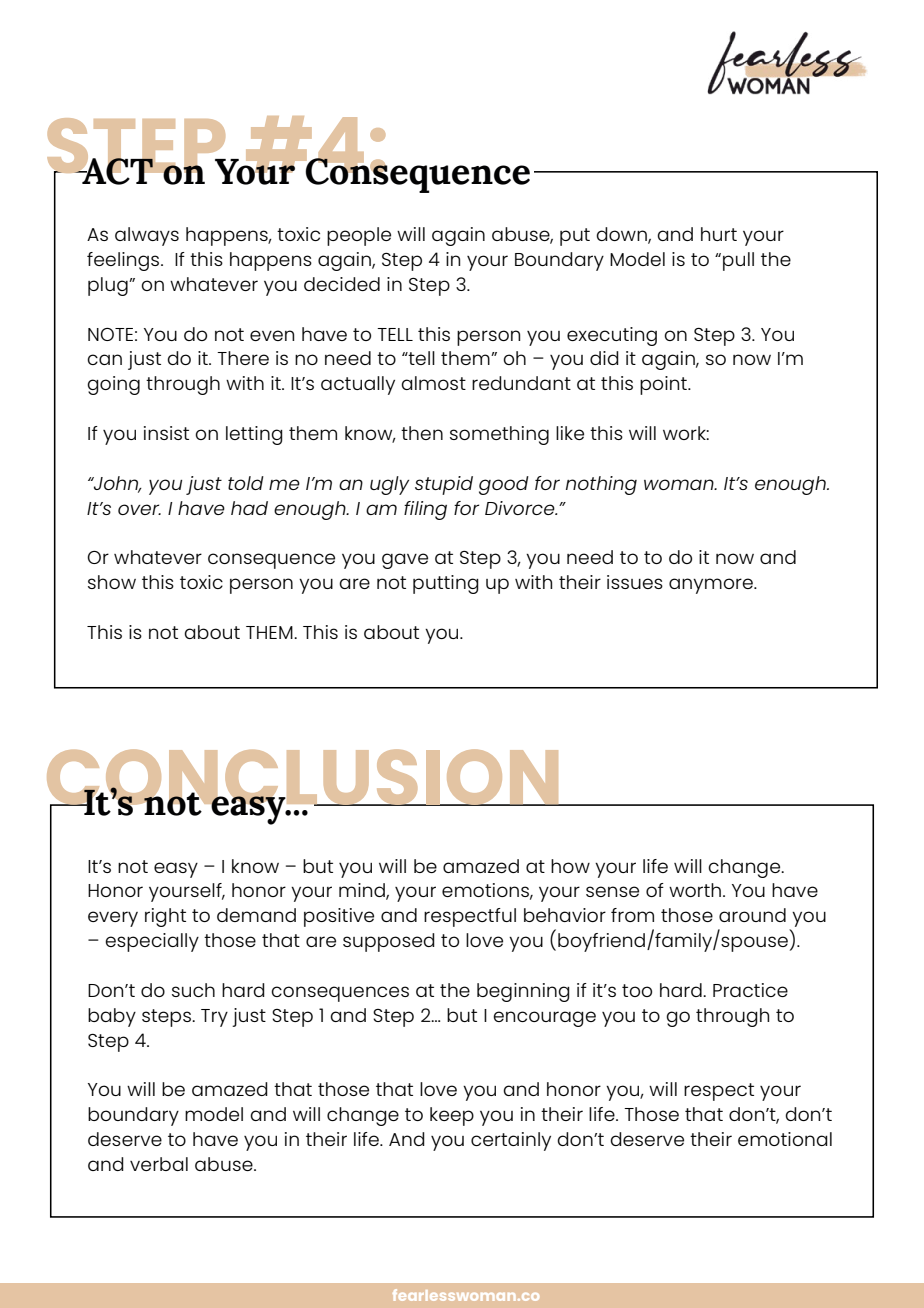 The image size is (924, 1308). Describe the element at coordinates (696, 890) in the screenshot. I see `worth` at that location.
